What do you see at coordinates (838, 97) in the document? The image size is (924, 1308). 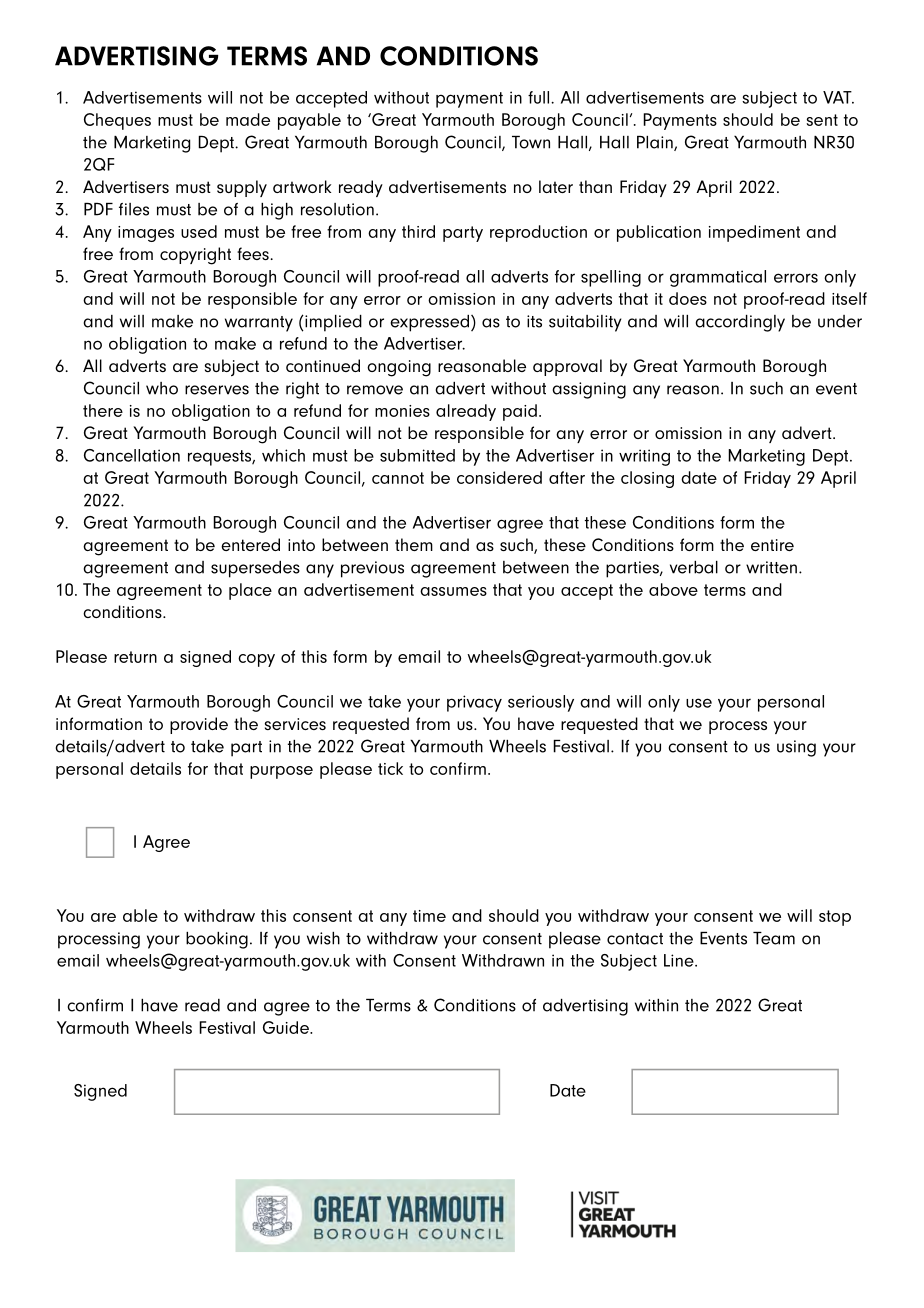 I see `VAT` at bounding box center [838, 97].
